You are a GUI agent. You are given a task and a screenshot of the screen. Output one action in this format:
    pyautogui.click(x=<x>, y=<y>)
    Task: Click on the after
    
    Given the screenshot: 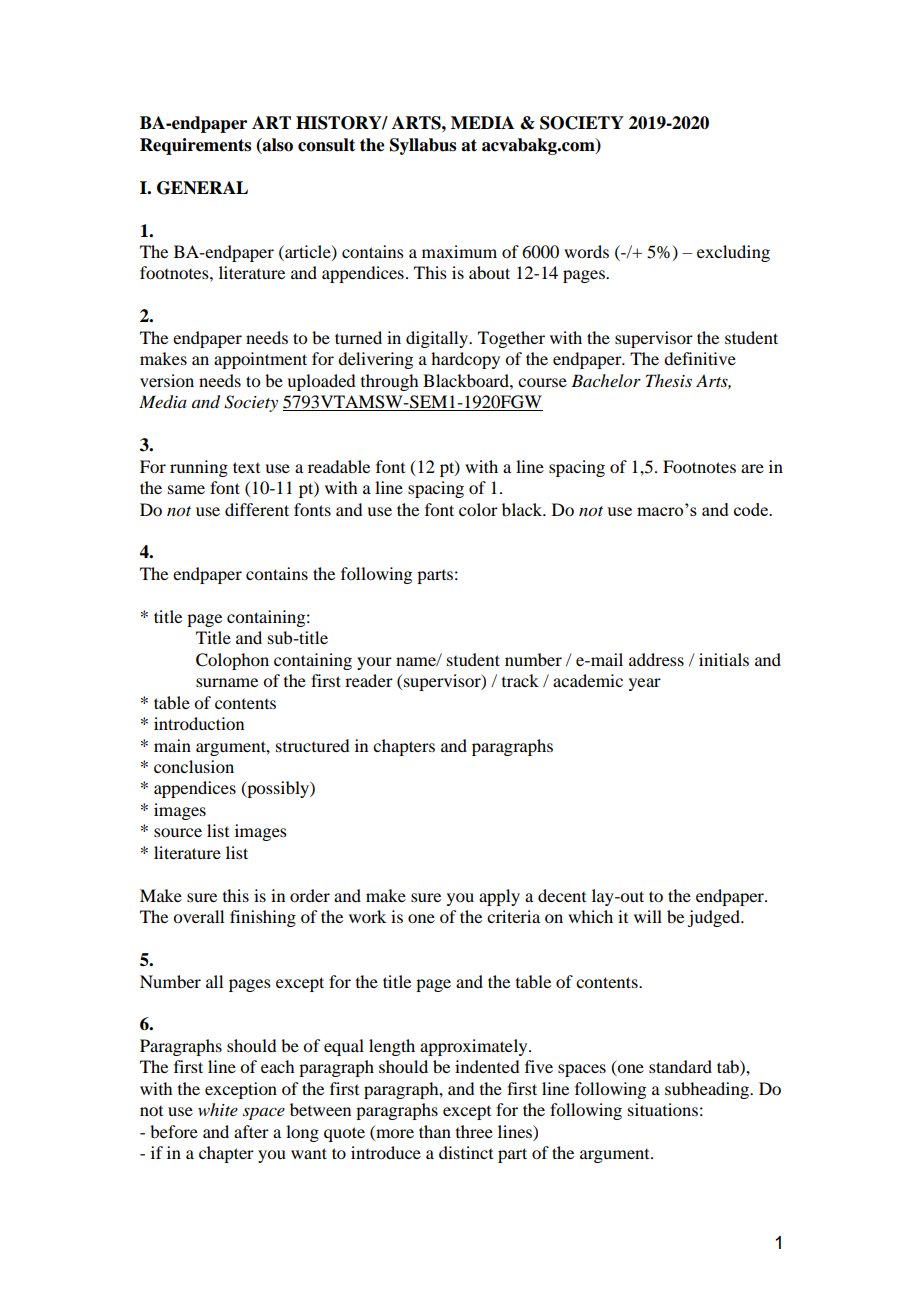 What is the action you would take?
    pyautogui.click(x=251, y=1131)
